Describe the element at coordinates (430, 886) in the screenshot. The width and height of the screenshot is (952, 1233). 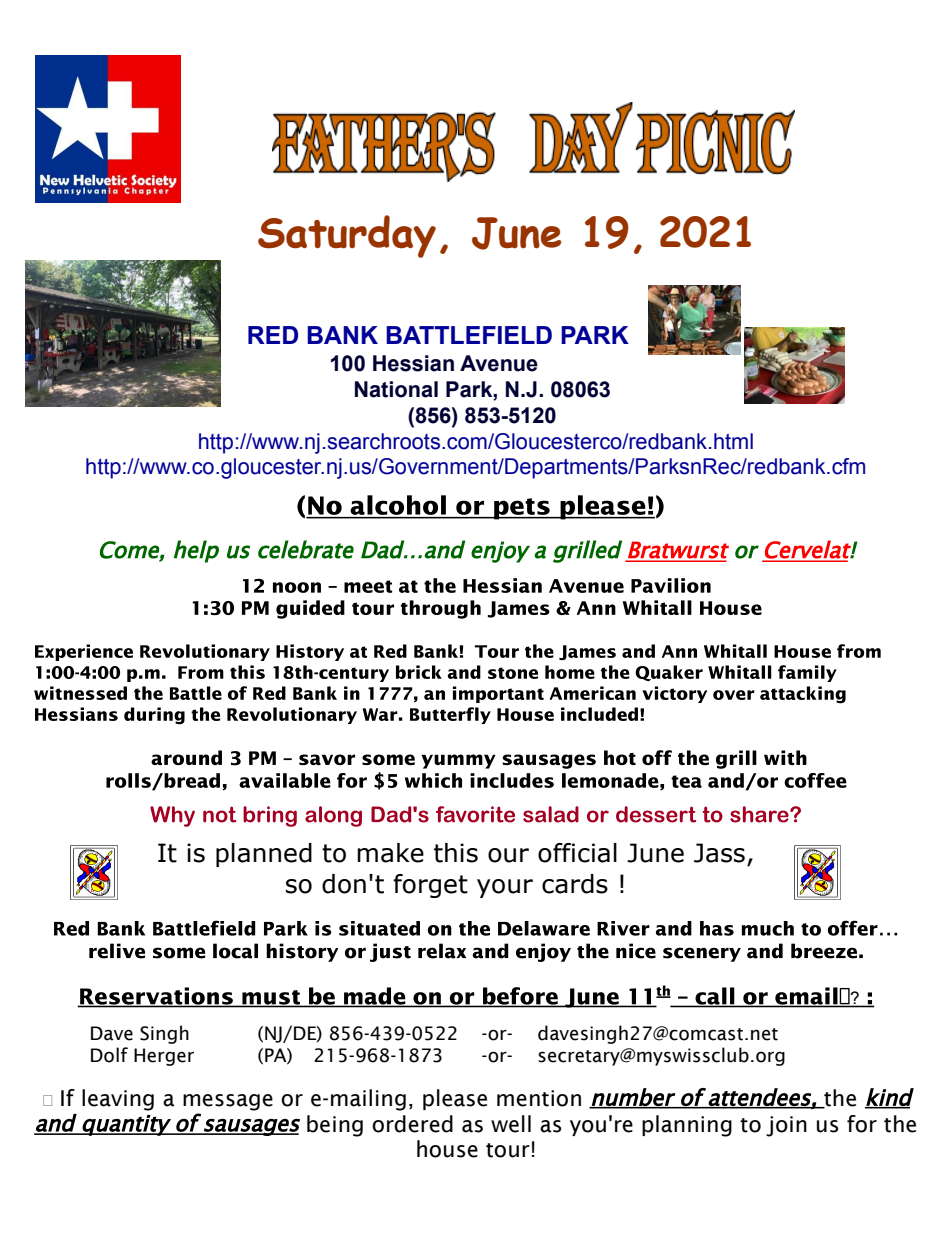
I see `forget` at that location.
